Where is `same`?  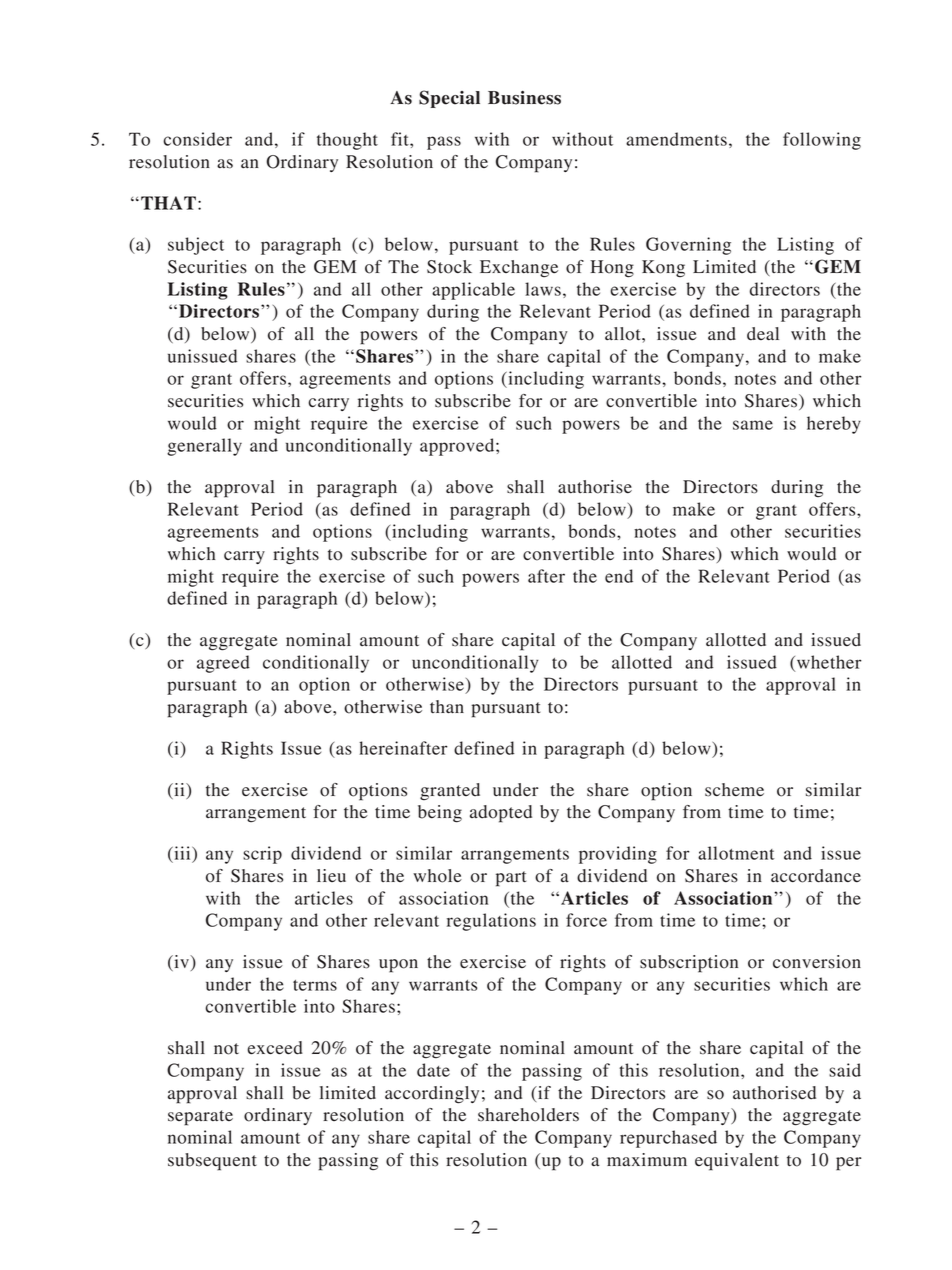 same is located at coordinates (753, 425).
